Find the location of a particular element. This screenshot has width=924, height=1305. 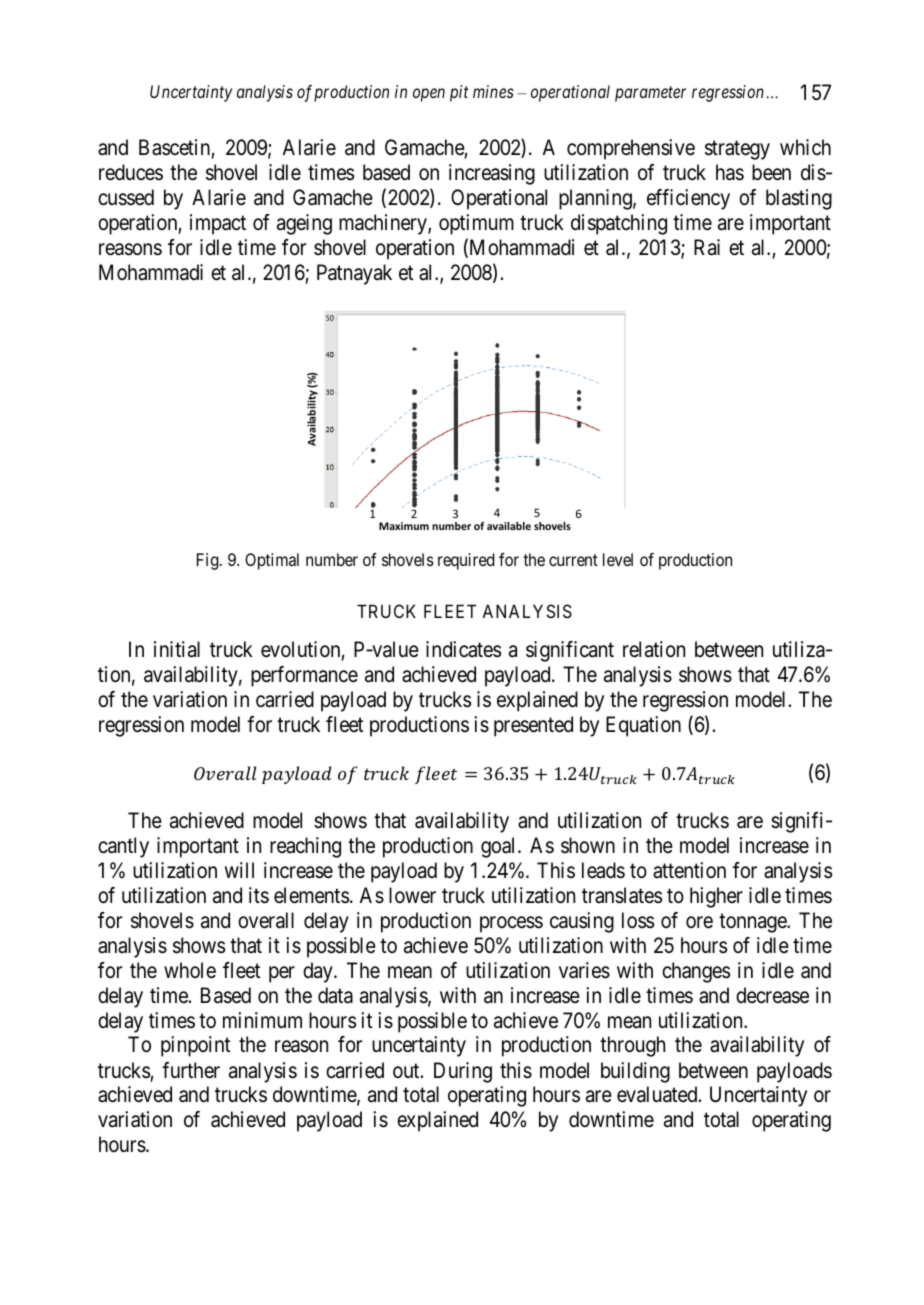

will is located at coordinates (239, 870).
